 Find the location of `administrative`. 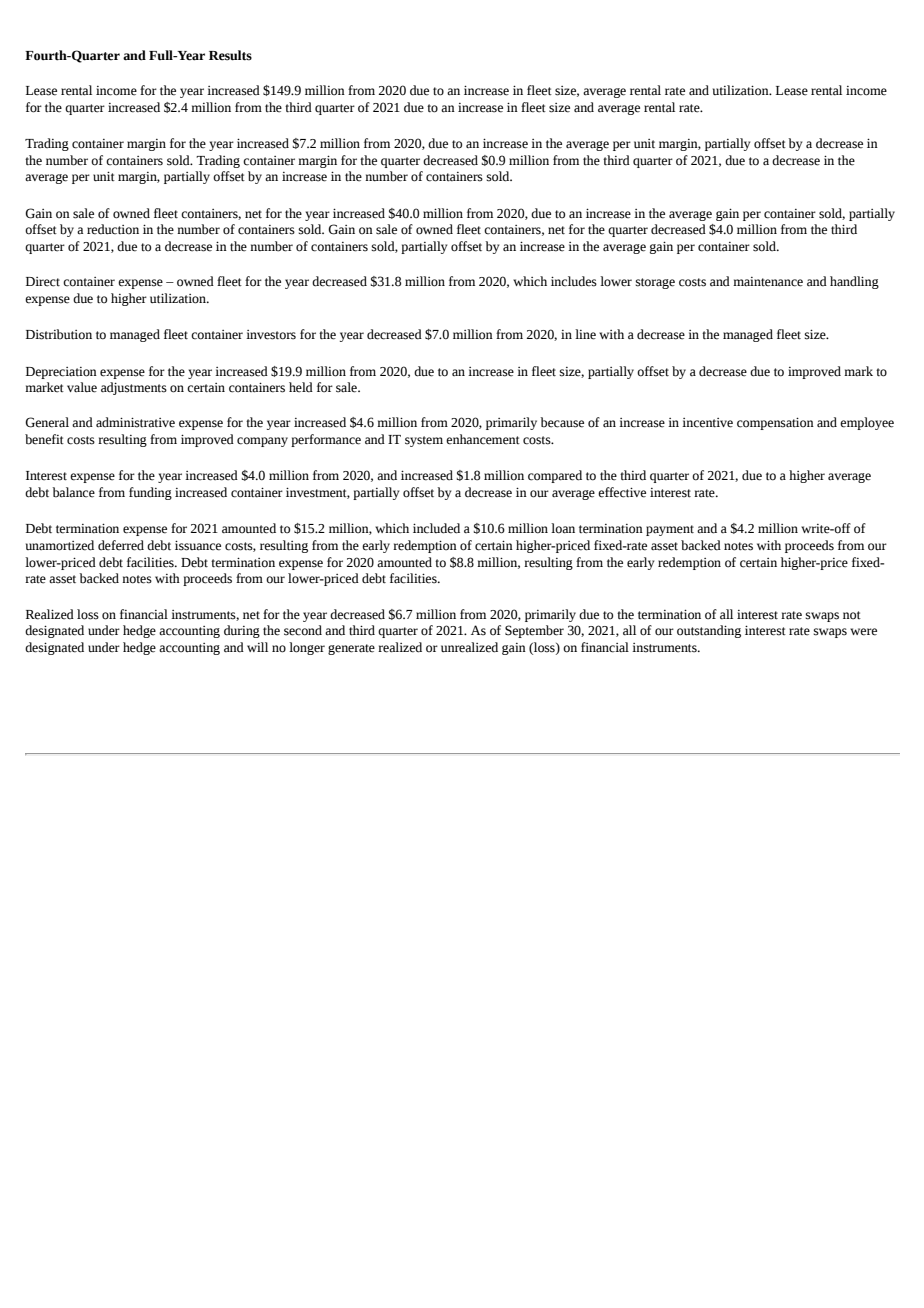

administrative is located at coordinates (135, 422).
